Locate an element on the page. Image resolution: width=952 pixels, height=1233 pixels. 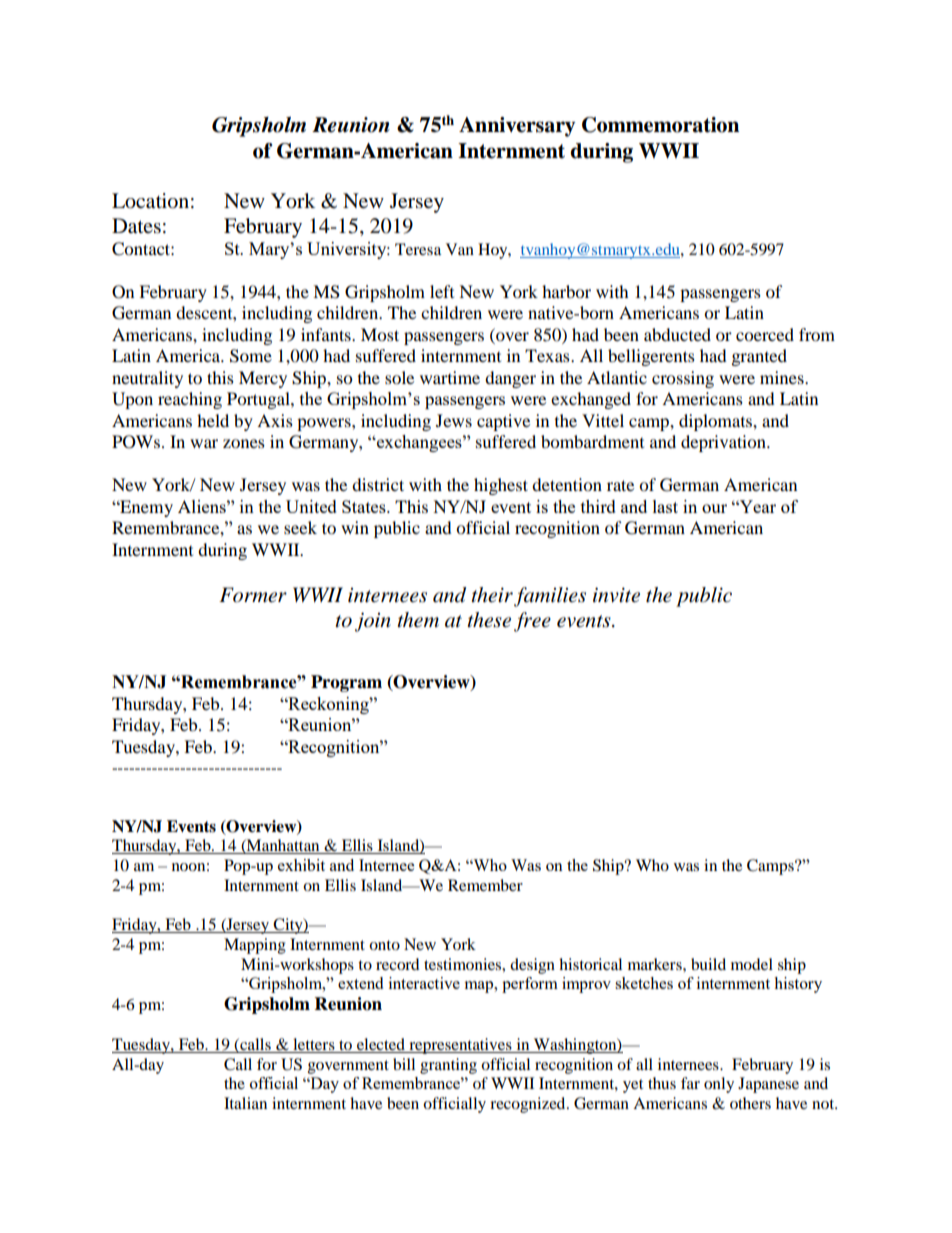
invite is located at coordinates (616, 595).
